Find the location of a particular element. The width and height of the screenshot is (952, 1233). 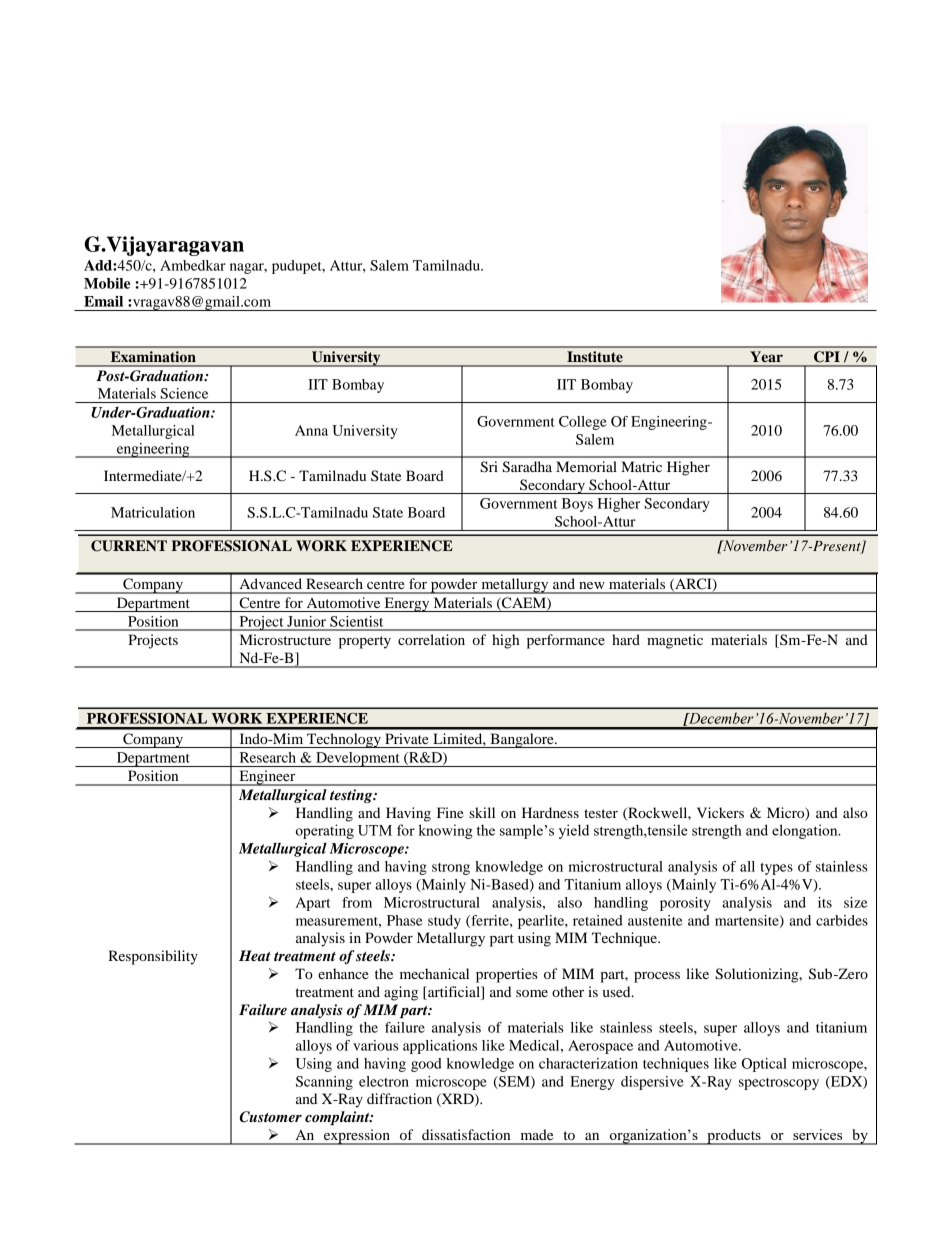

elongation is located at coordinates (806, 831).
